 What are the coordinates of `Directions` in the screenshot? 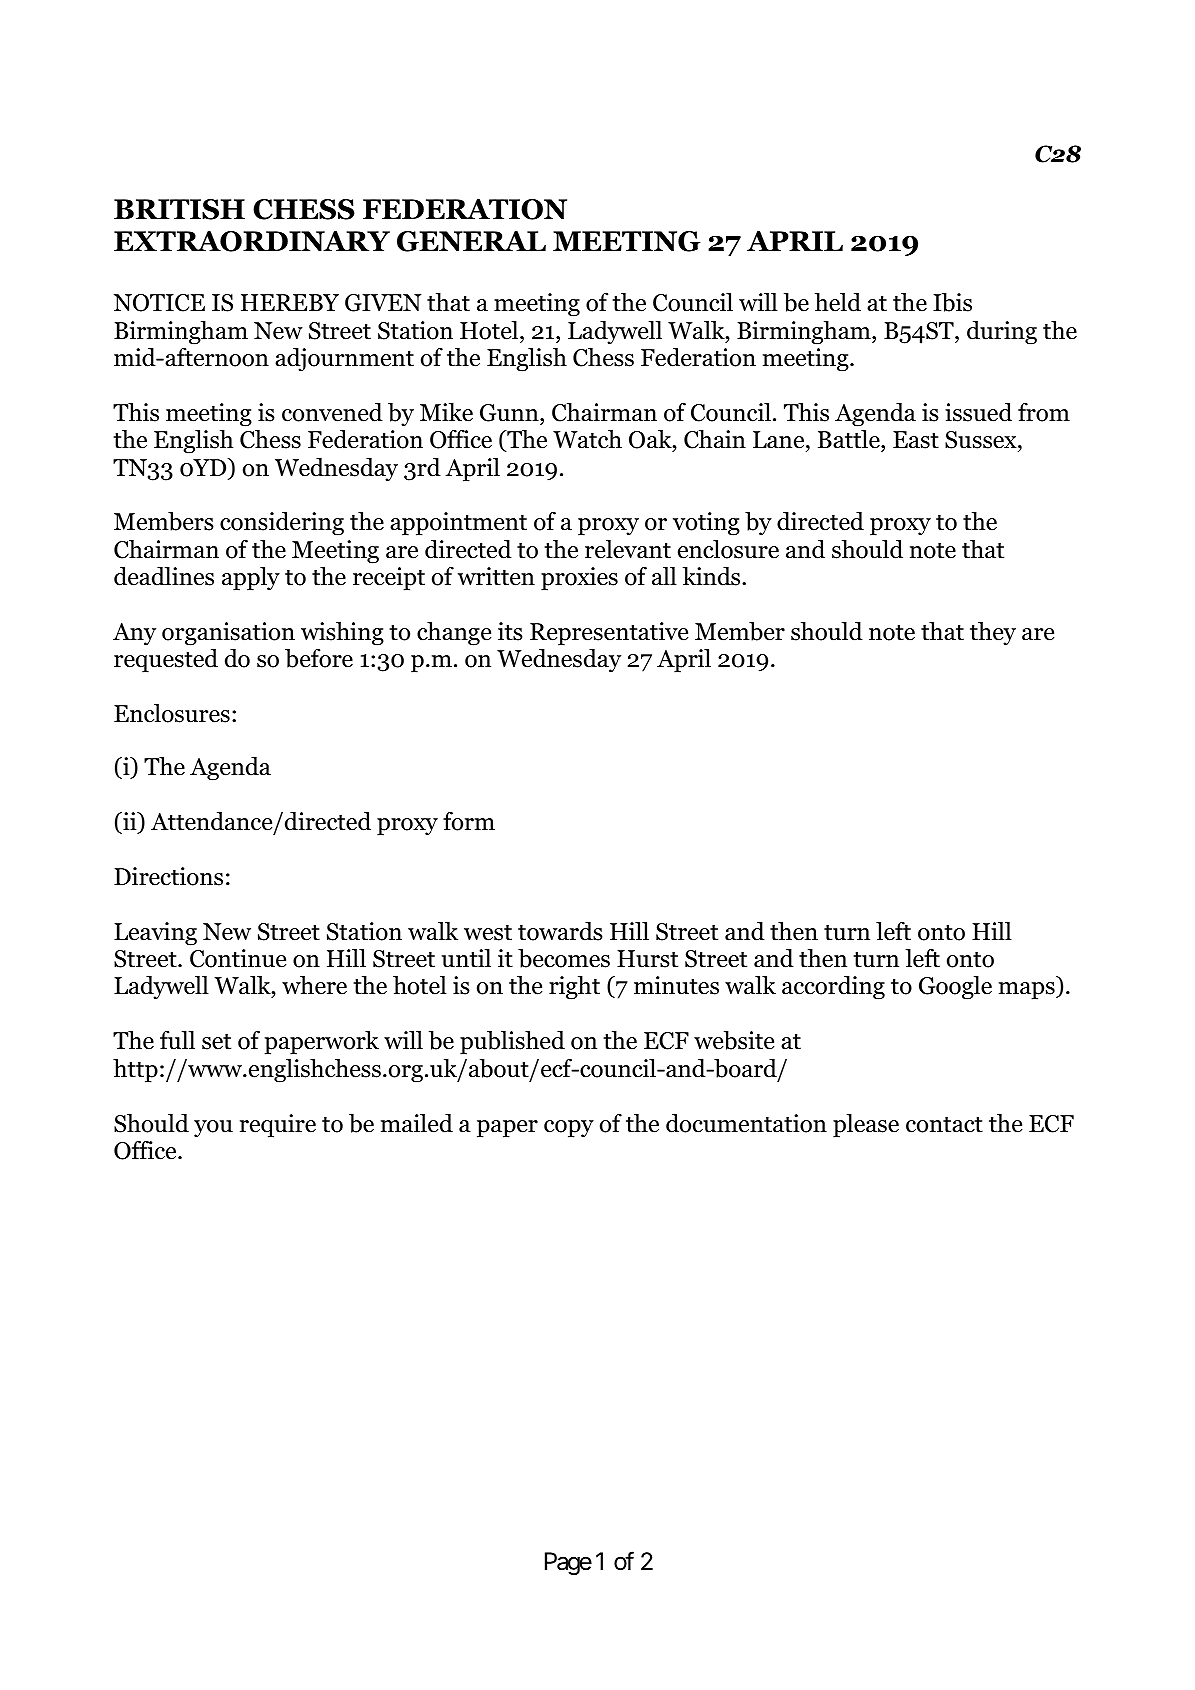 It's located at (168, 876).
